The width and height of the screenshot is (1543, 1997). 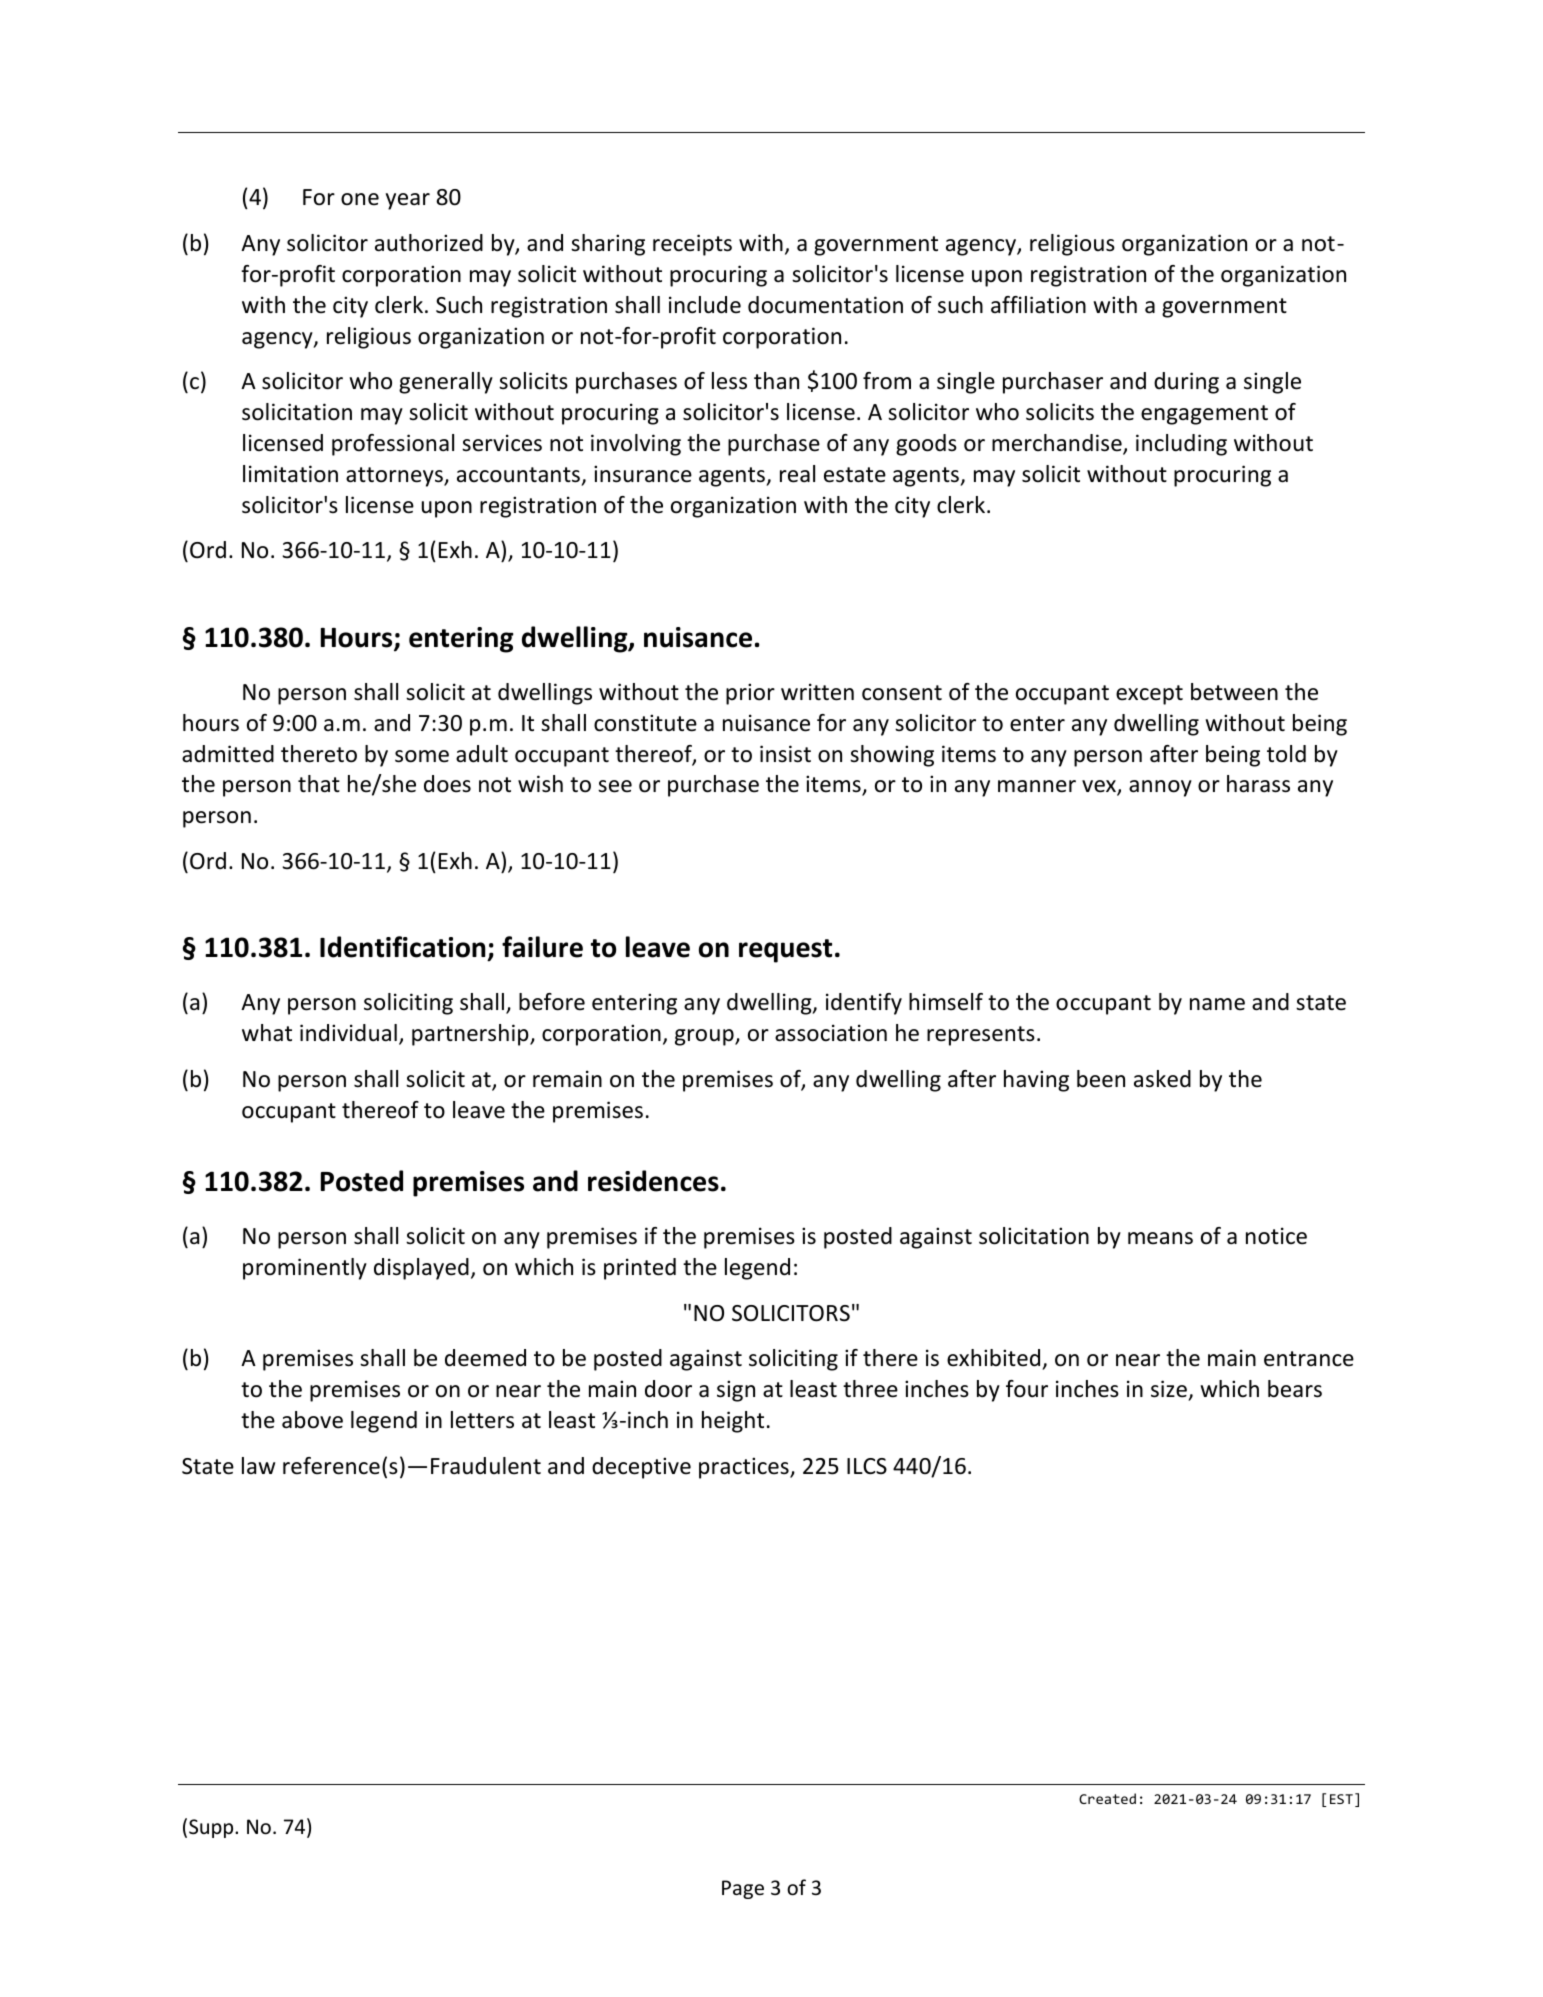 I want to click on size, so click(x=1170, y=1390).
